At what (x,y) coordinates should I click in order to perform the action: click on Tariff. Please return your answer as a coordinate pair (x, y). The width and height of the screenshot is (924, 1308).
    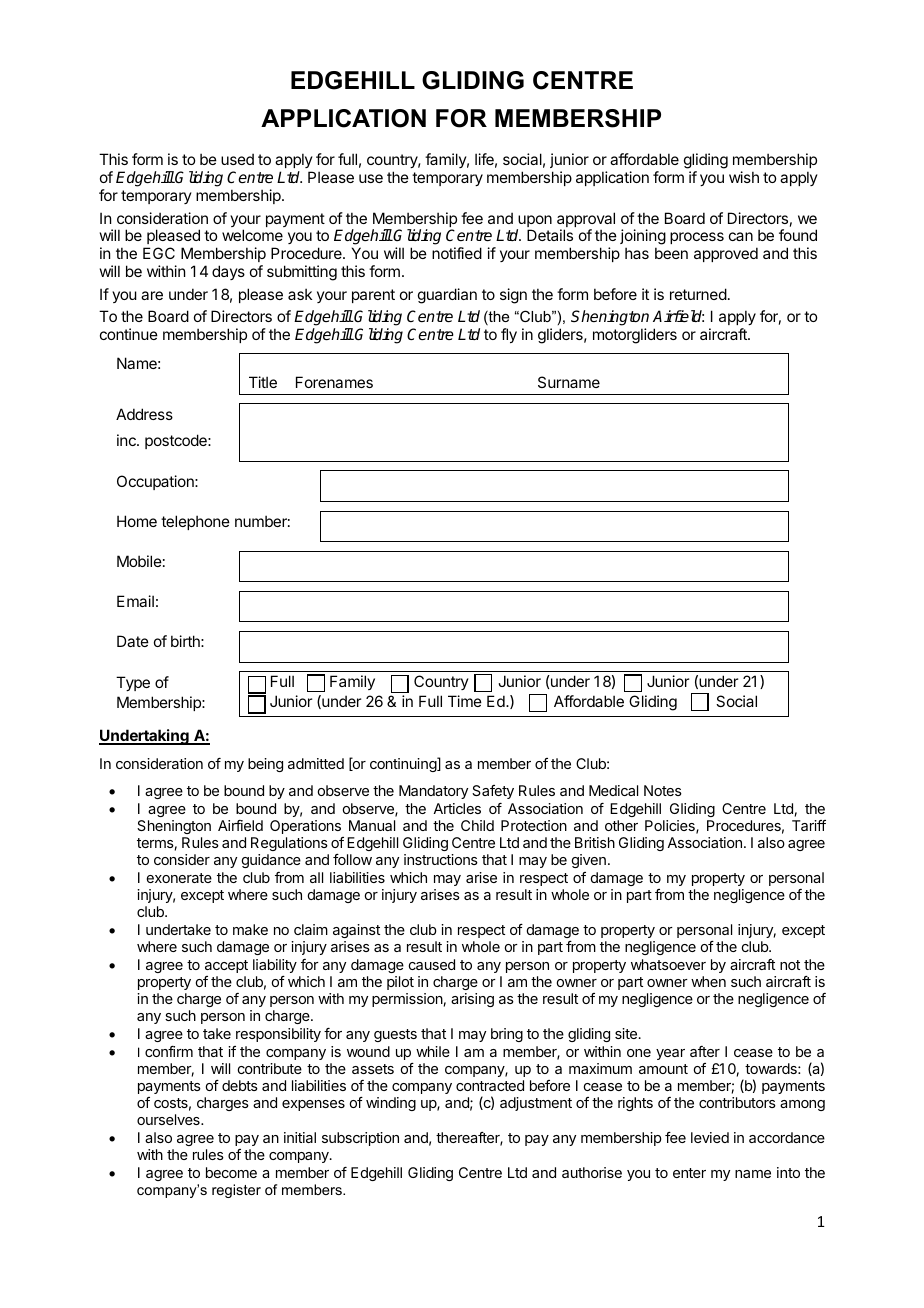
    Looking at the image, I should click on (809, 825).
